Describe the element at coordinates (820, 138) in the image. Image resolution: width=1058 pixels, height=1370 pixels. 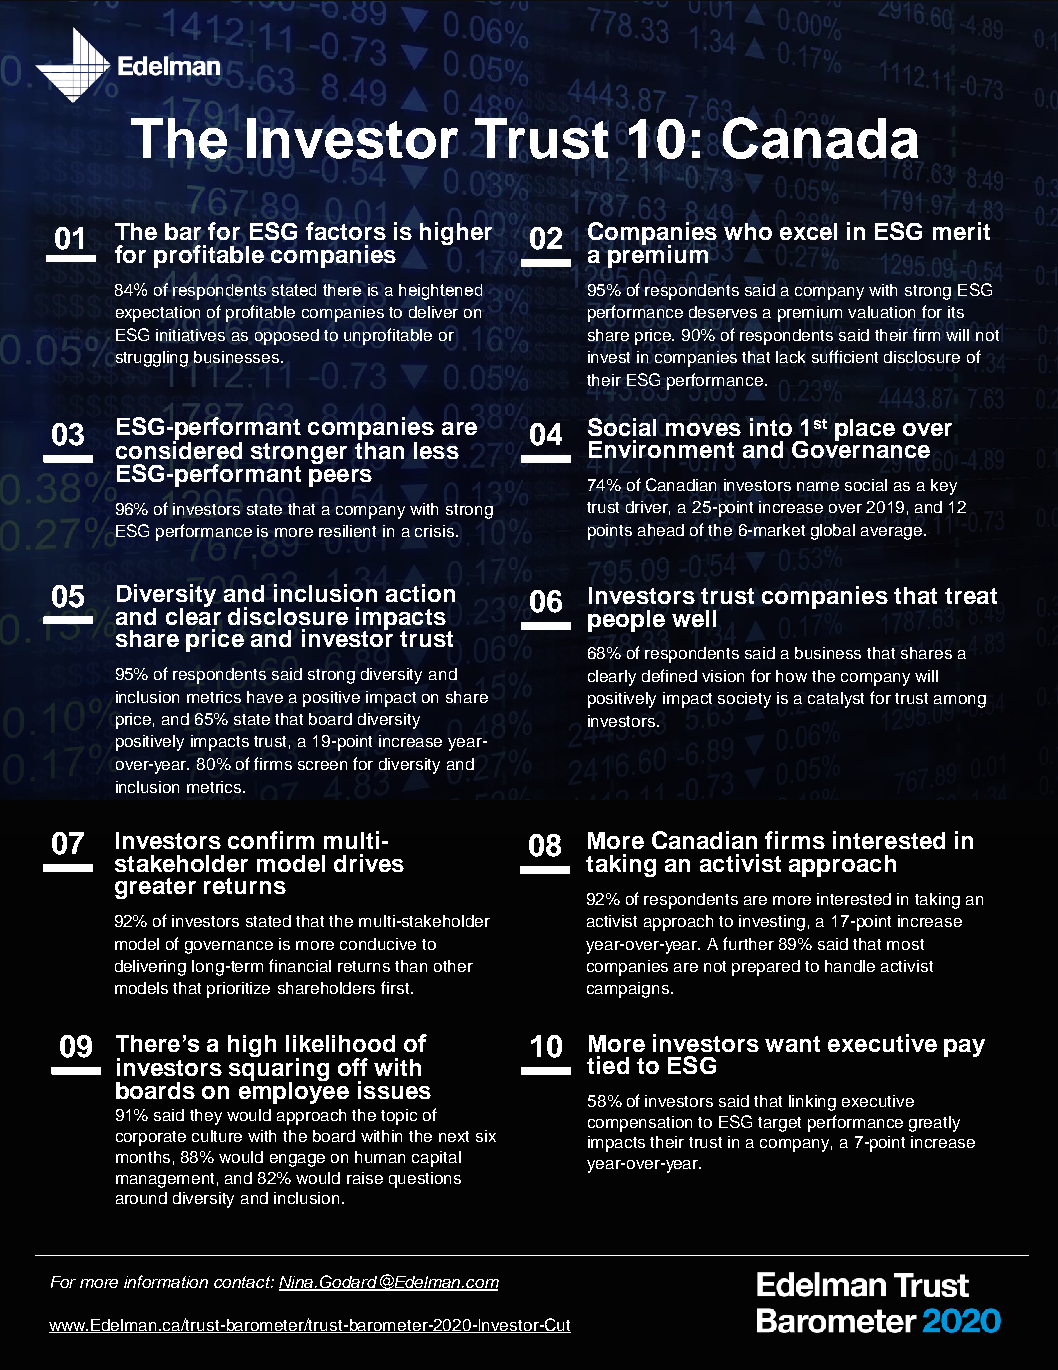
I see `Canada` at that location.
